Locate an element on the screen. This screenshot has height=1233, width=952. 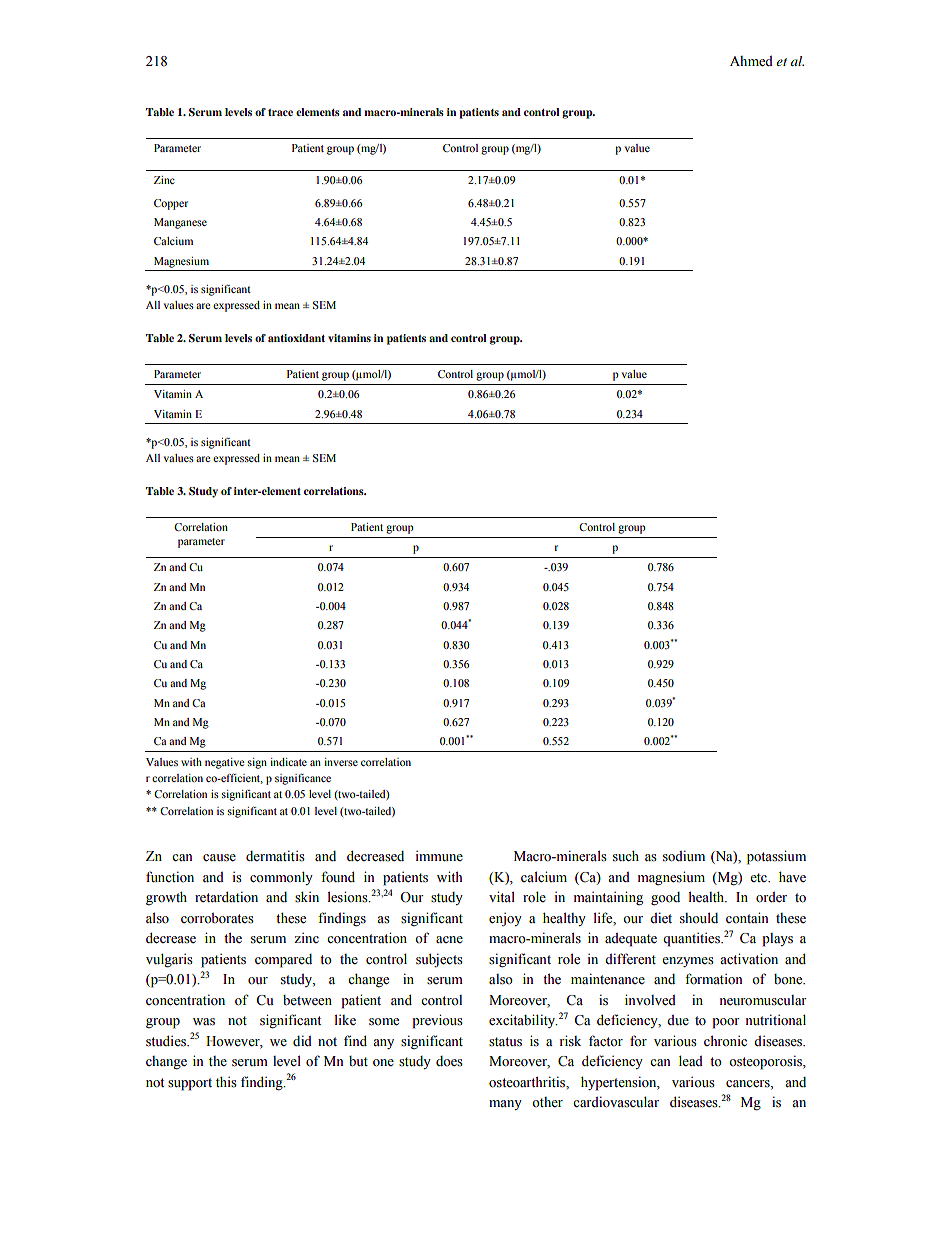
antioxidant is located at coordinates (296, 338).
